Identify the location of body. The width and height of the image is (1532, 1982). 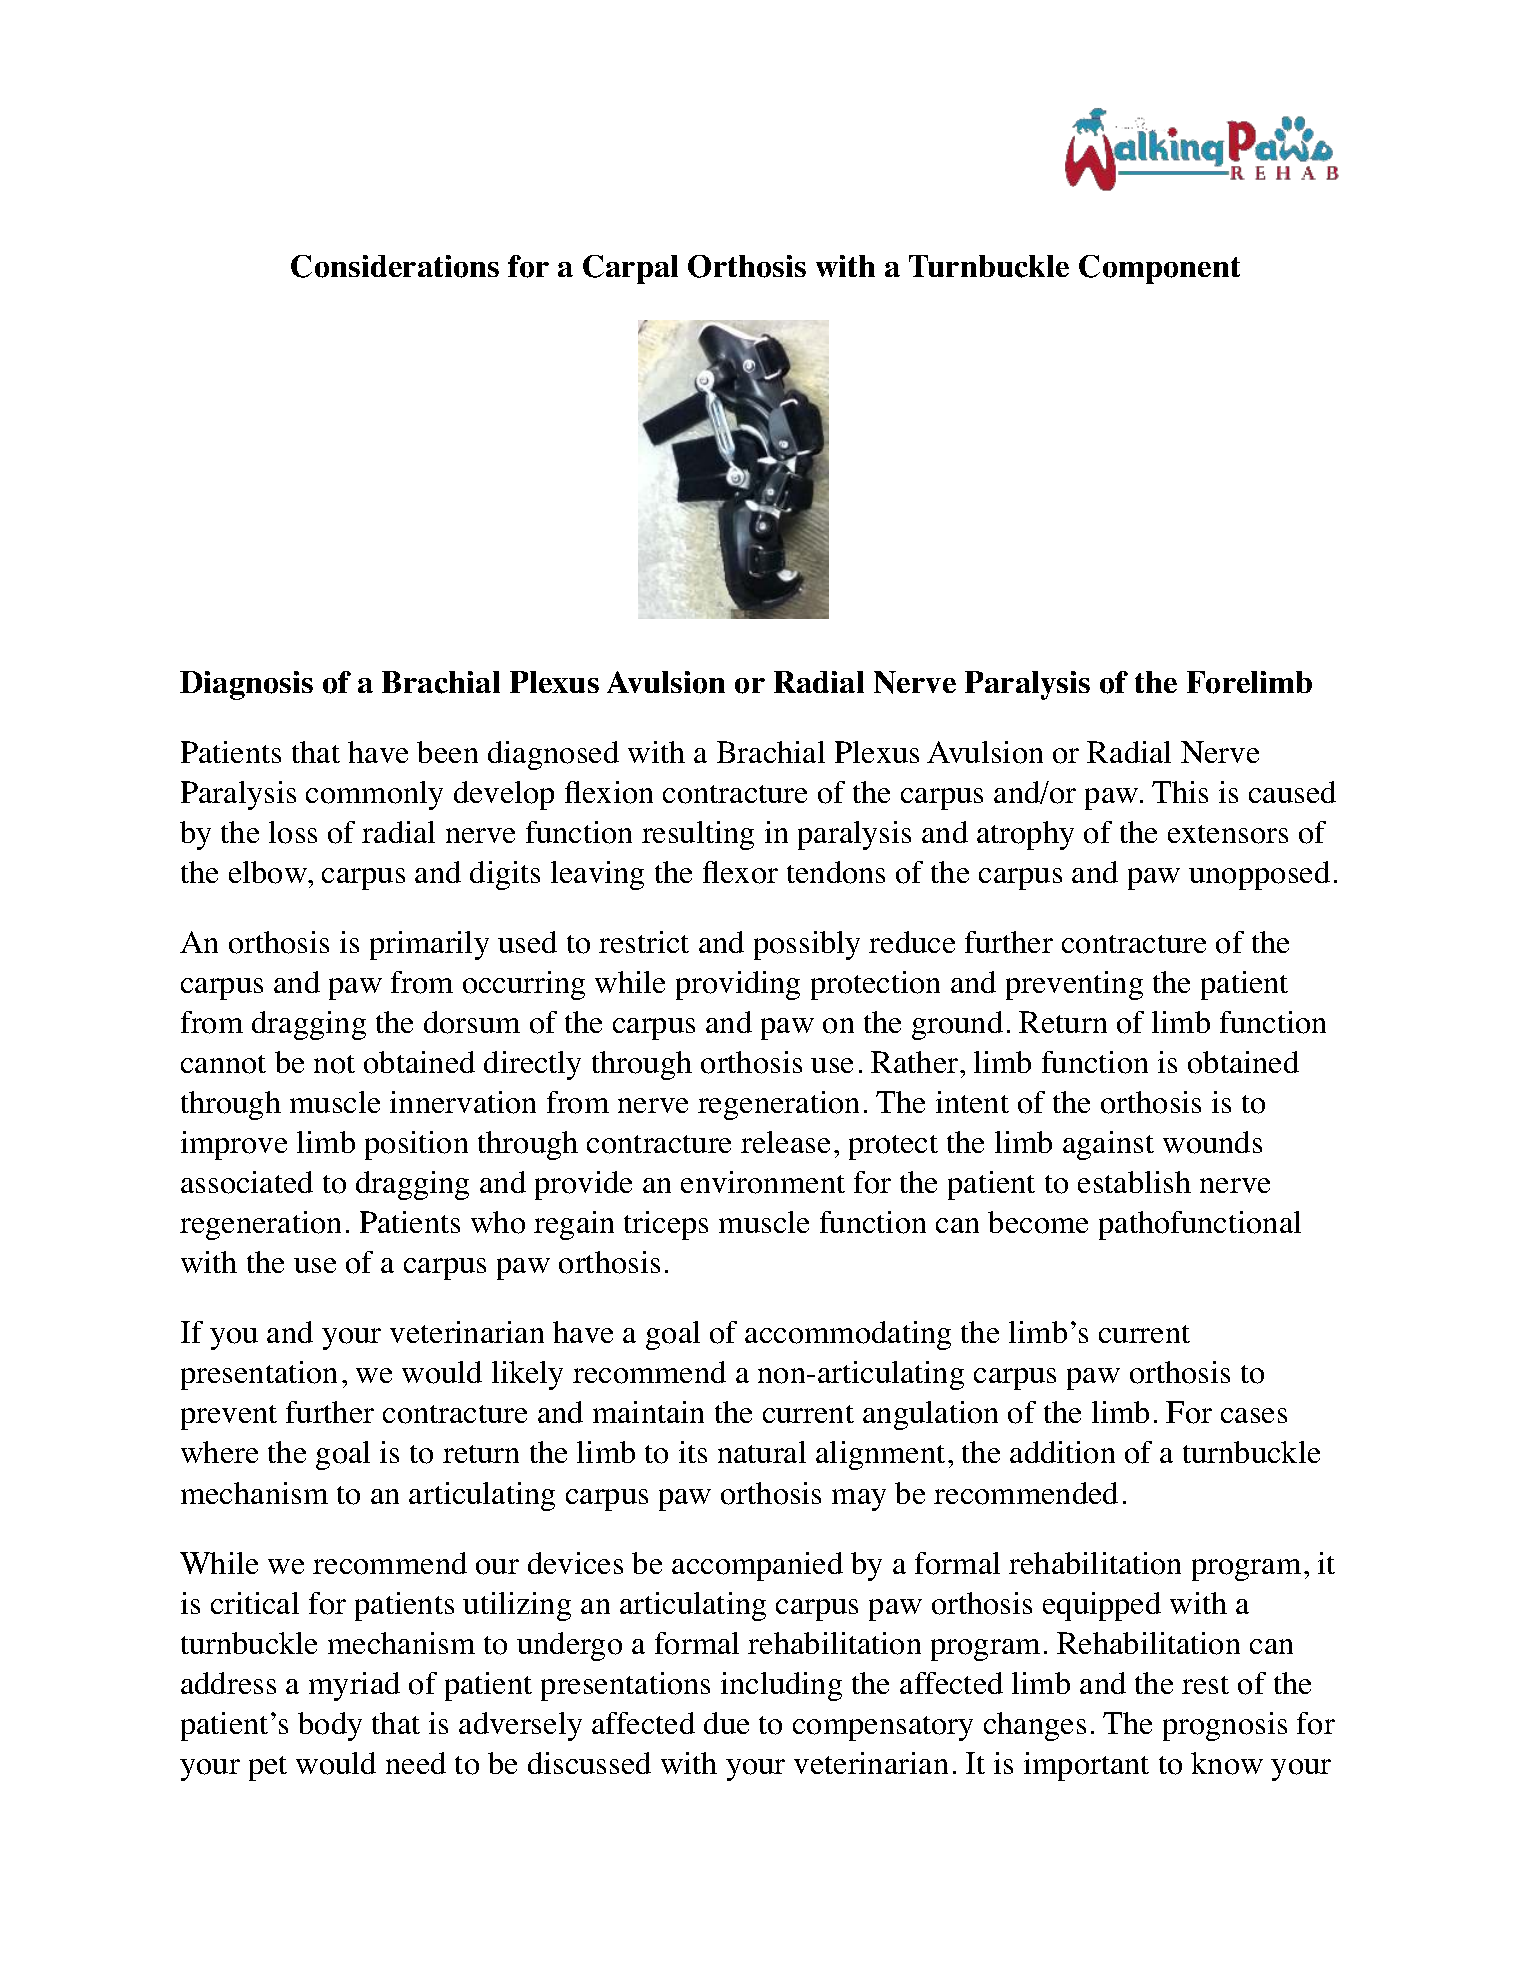
(330, 1726).
